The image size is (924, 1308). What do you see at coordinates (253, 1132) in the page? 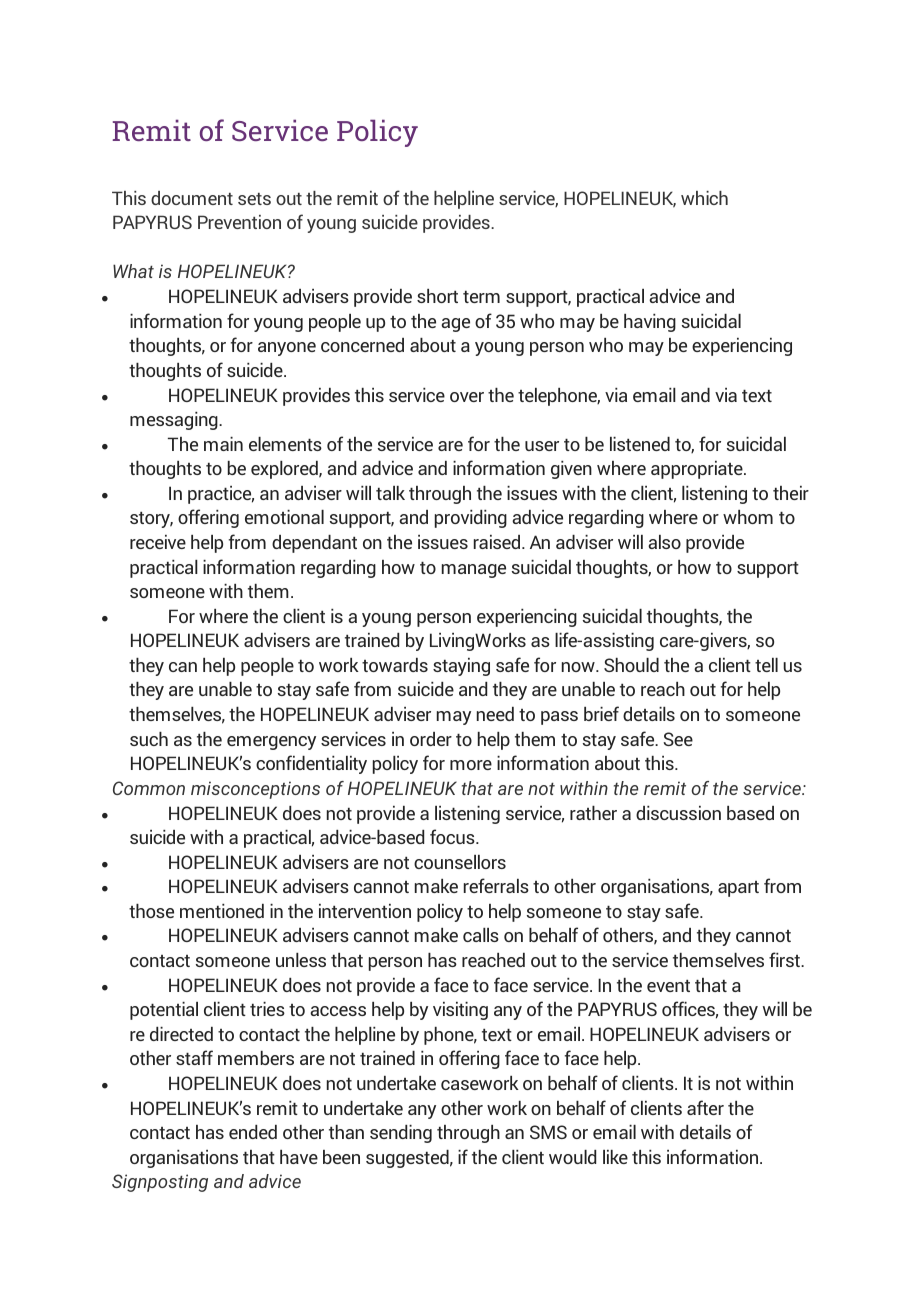
I see `ended` at bounding box center [253, 1132].
